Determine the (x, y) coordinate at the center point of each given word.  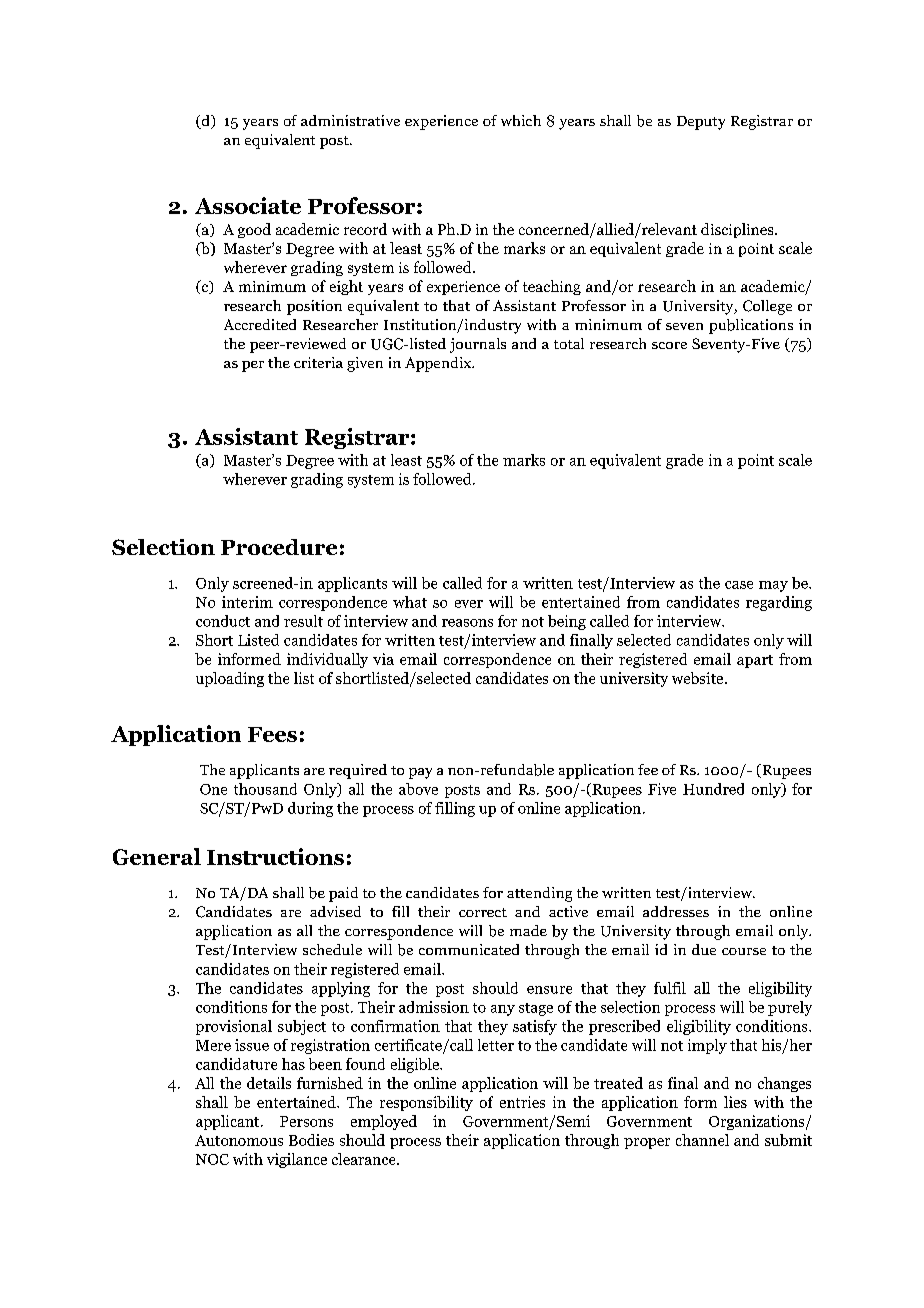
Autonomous (239, 1140)
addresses (676, 911)
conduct (223, 621)
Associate (248, 205)
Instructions (275, 856)
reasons (467, 623)
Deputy (701, 123)
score (669, 345)
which (521, 120)
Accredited (260, 324)
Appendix (439, 364)
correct (483, 912)
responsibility (426, 1103)
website (699, 678)
